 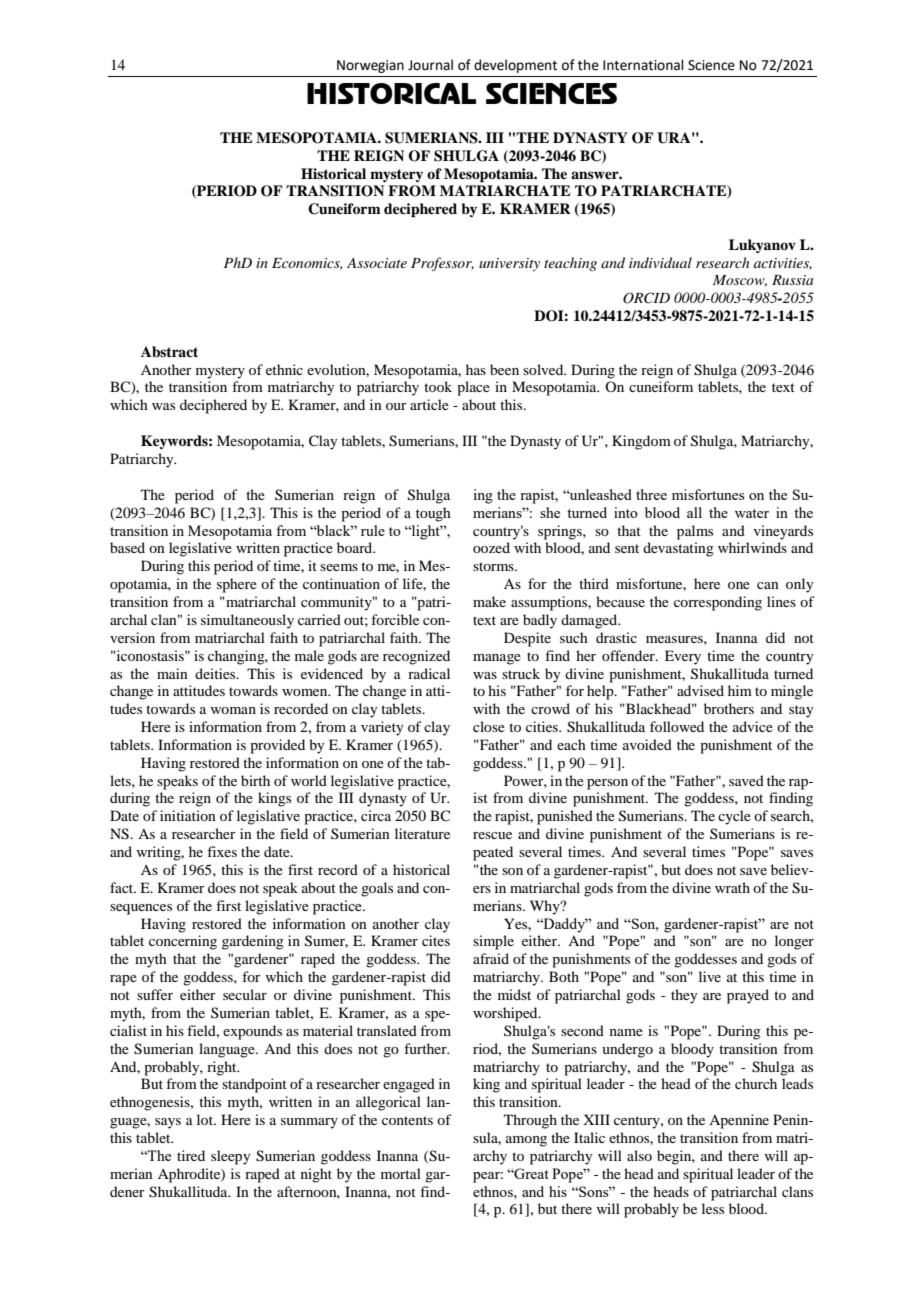 What do you see at coordinates (191, 1155) in the screenshot?
I see `tired` at bounding box center [191, 1155].
